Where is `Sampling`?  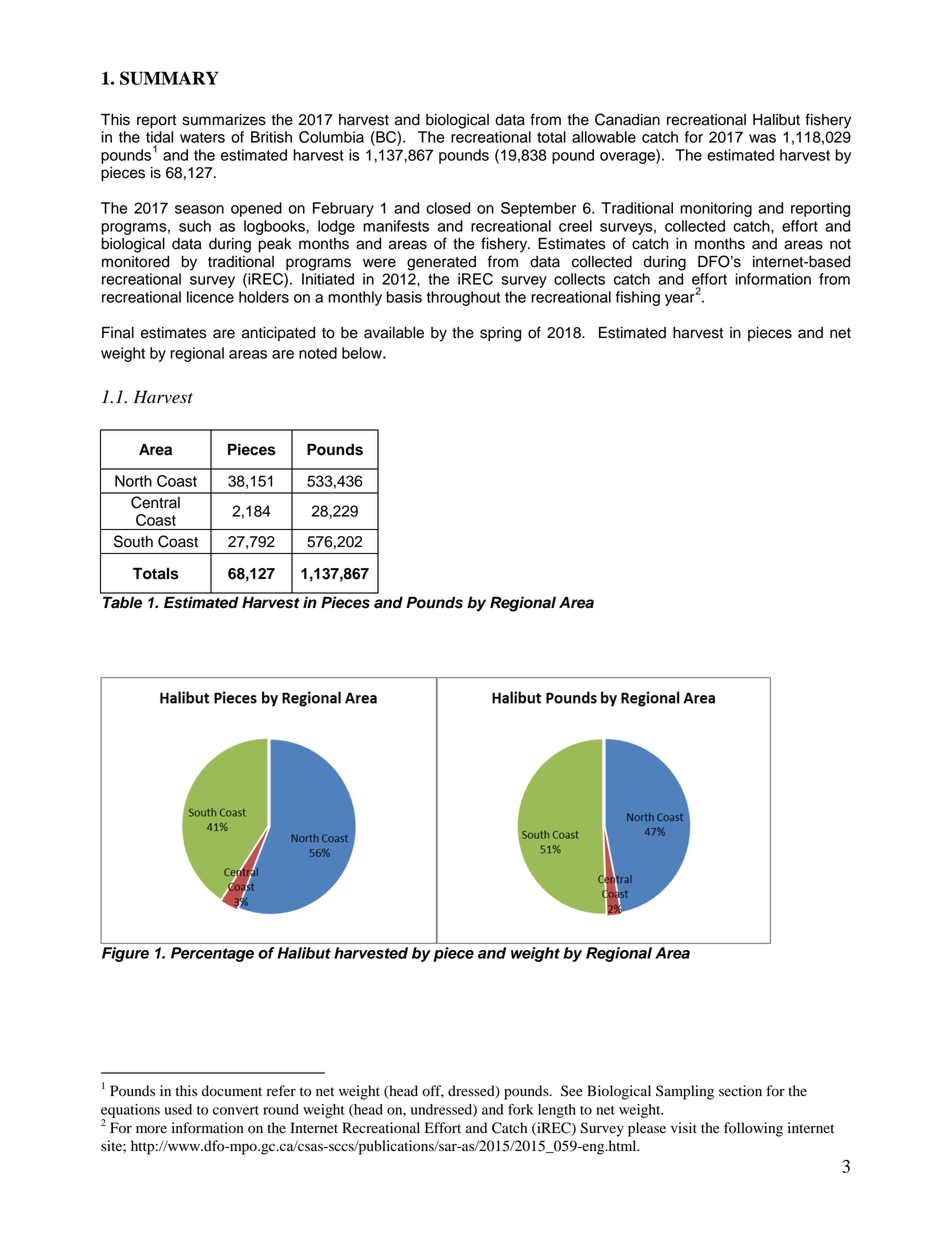
Sampling is located at coordinates (685, 1092).
